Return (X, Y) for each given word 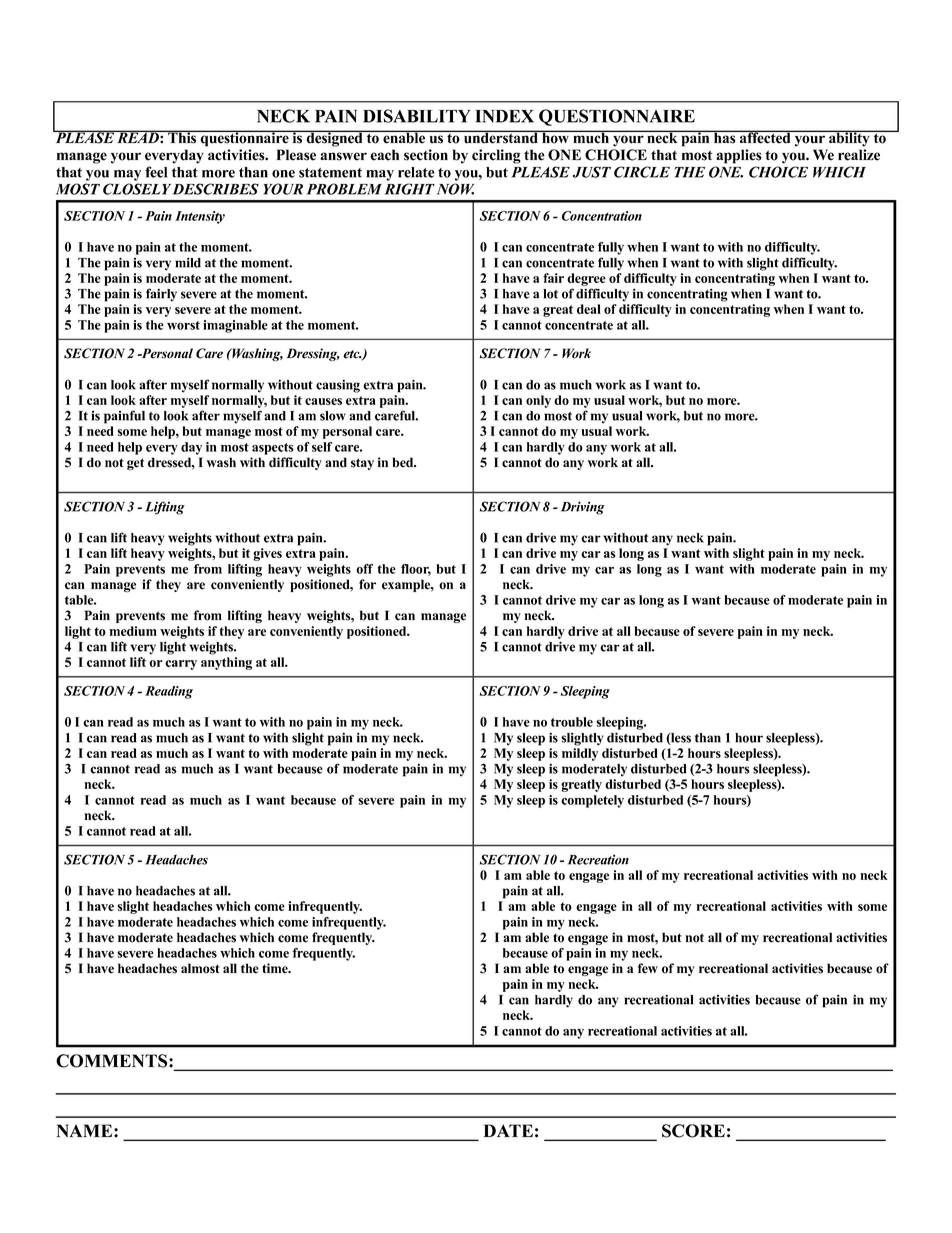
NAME (85, 1130)
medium (133, 631)
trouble (572, 722)
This (182, 137)
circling (496, 156)
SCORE (693, 1131)
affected (765, 137)
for (367, 584)
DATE (508, 1130)
